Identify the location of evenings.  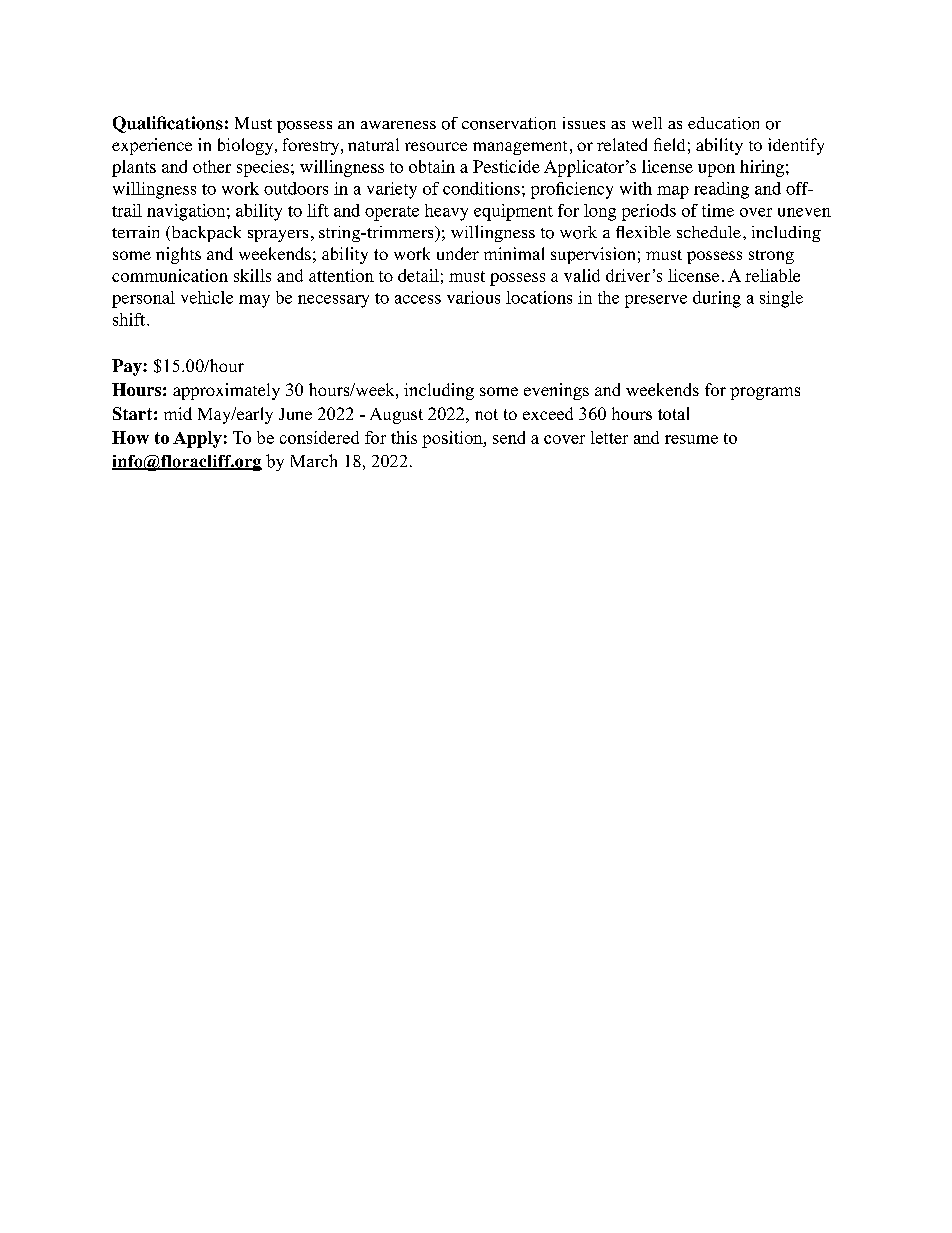
(556, 391).
